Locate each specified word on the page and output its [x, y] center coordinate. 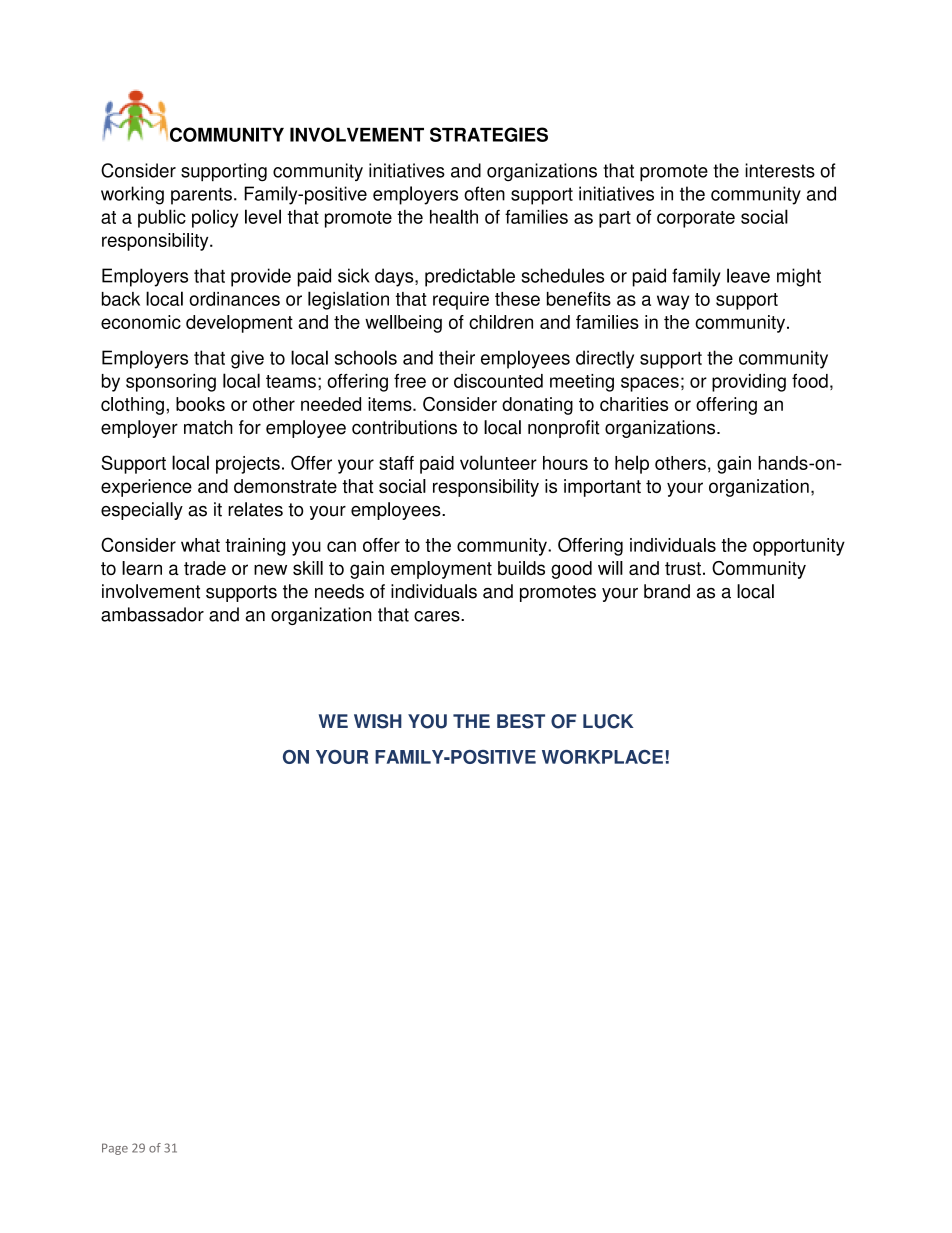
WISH [378, 721]
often [484, 193]
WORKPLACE [602, 757]
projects [248, 465]
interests [780, 170]
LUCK [608, 721]
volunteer [498, 462]
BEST [521, 721]
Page [115, 1149]
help [632, 464]
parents [201, 196]
